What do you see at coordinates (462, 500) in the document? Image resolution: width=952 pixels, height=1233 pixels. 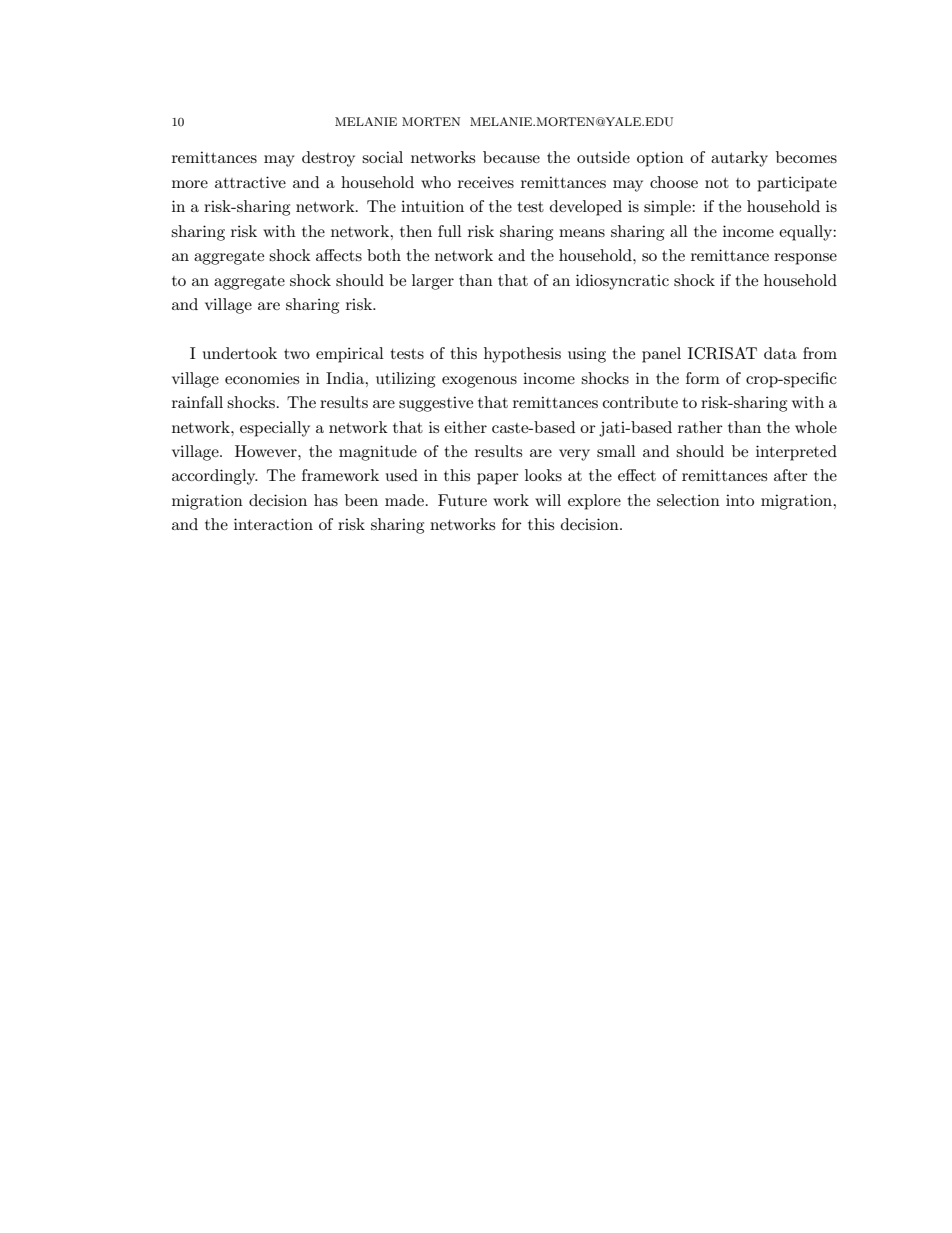 I see `Future` at bounding box center [462, 500].
